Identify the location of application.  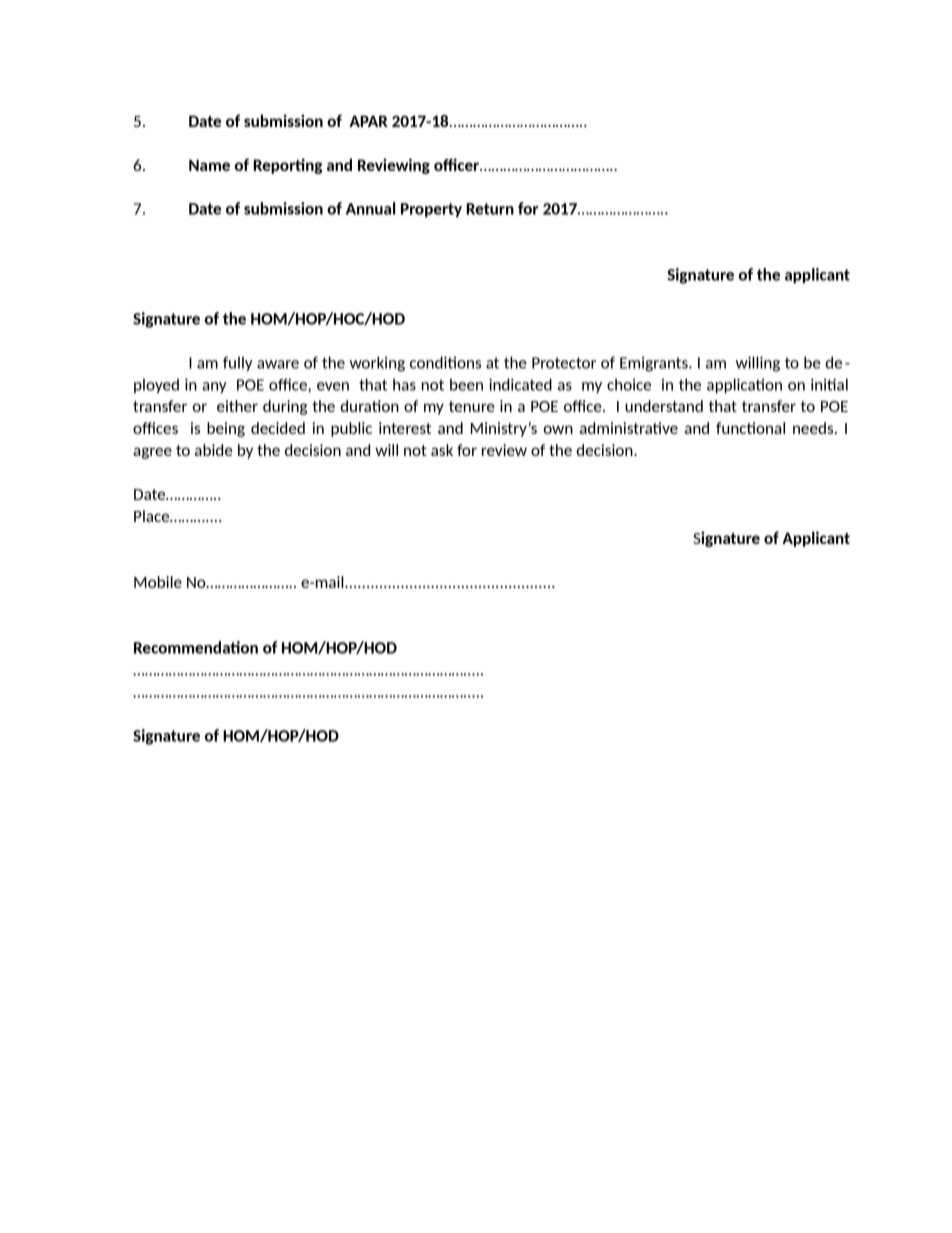
(744, 386).
